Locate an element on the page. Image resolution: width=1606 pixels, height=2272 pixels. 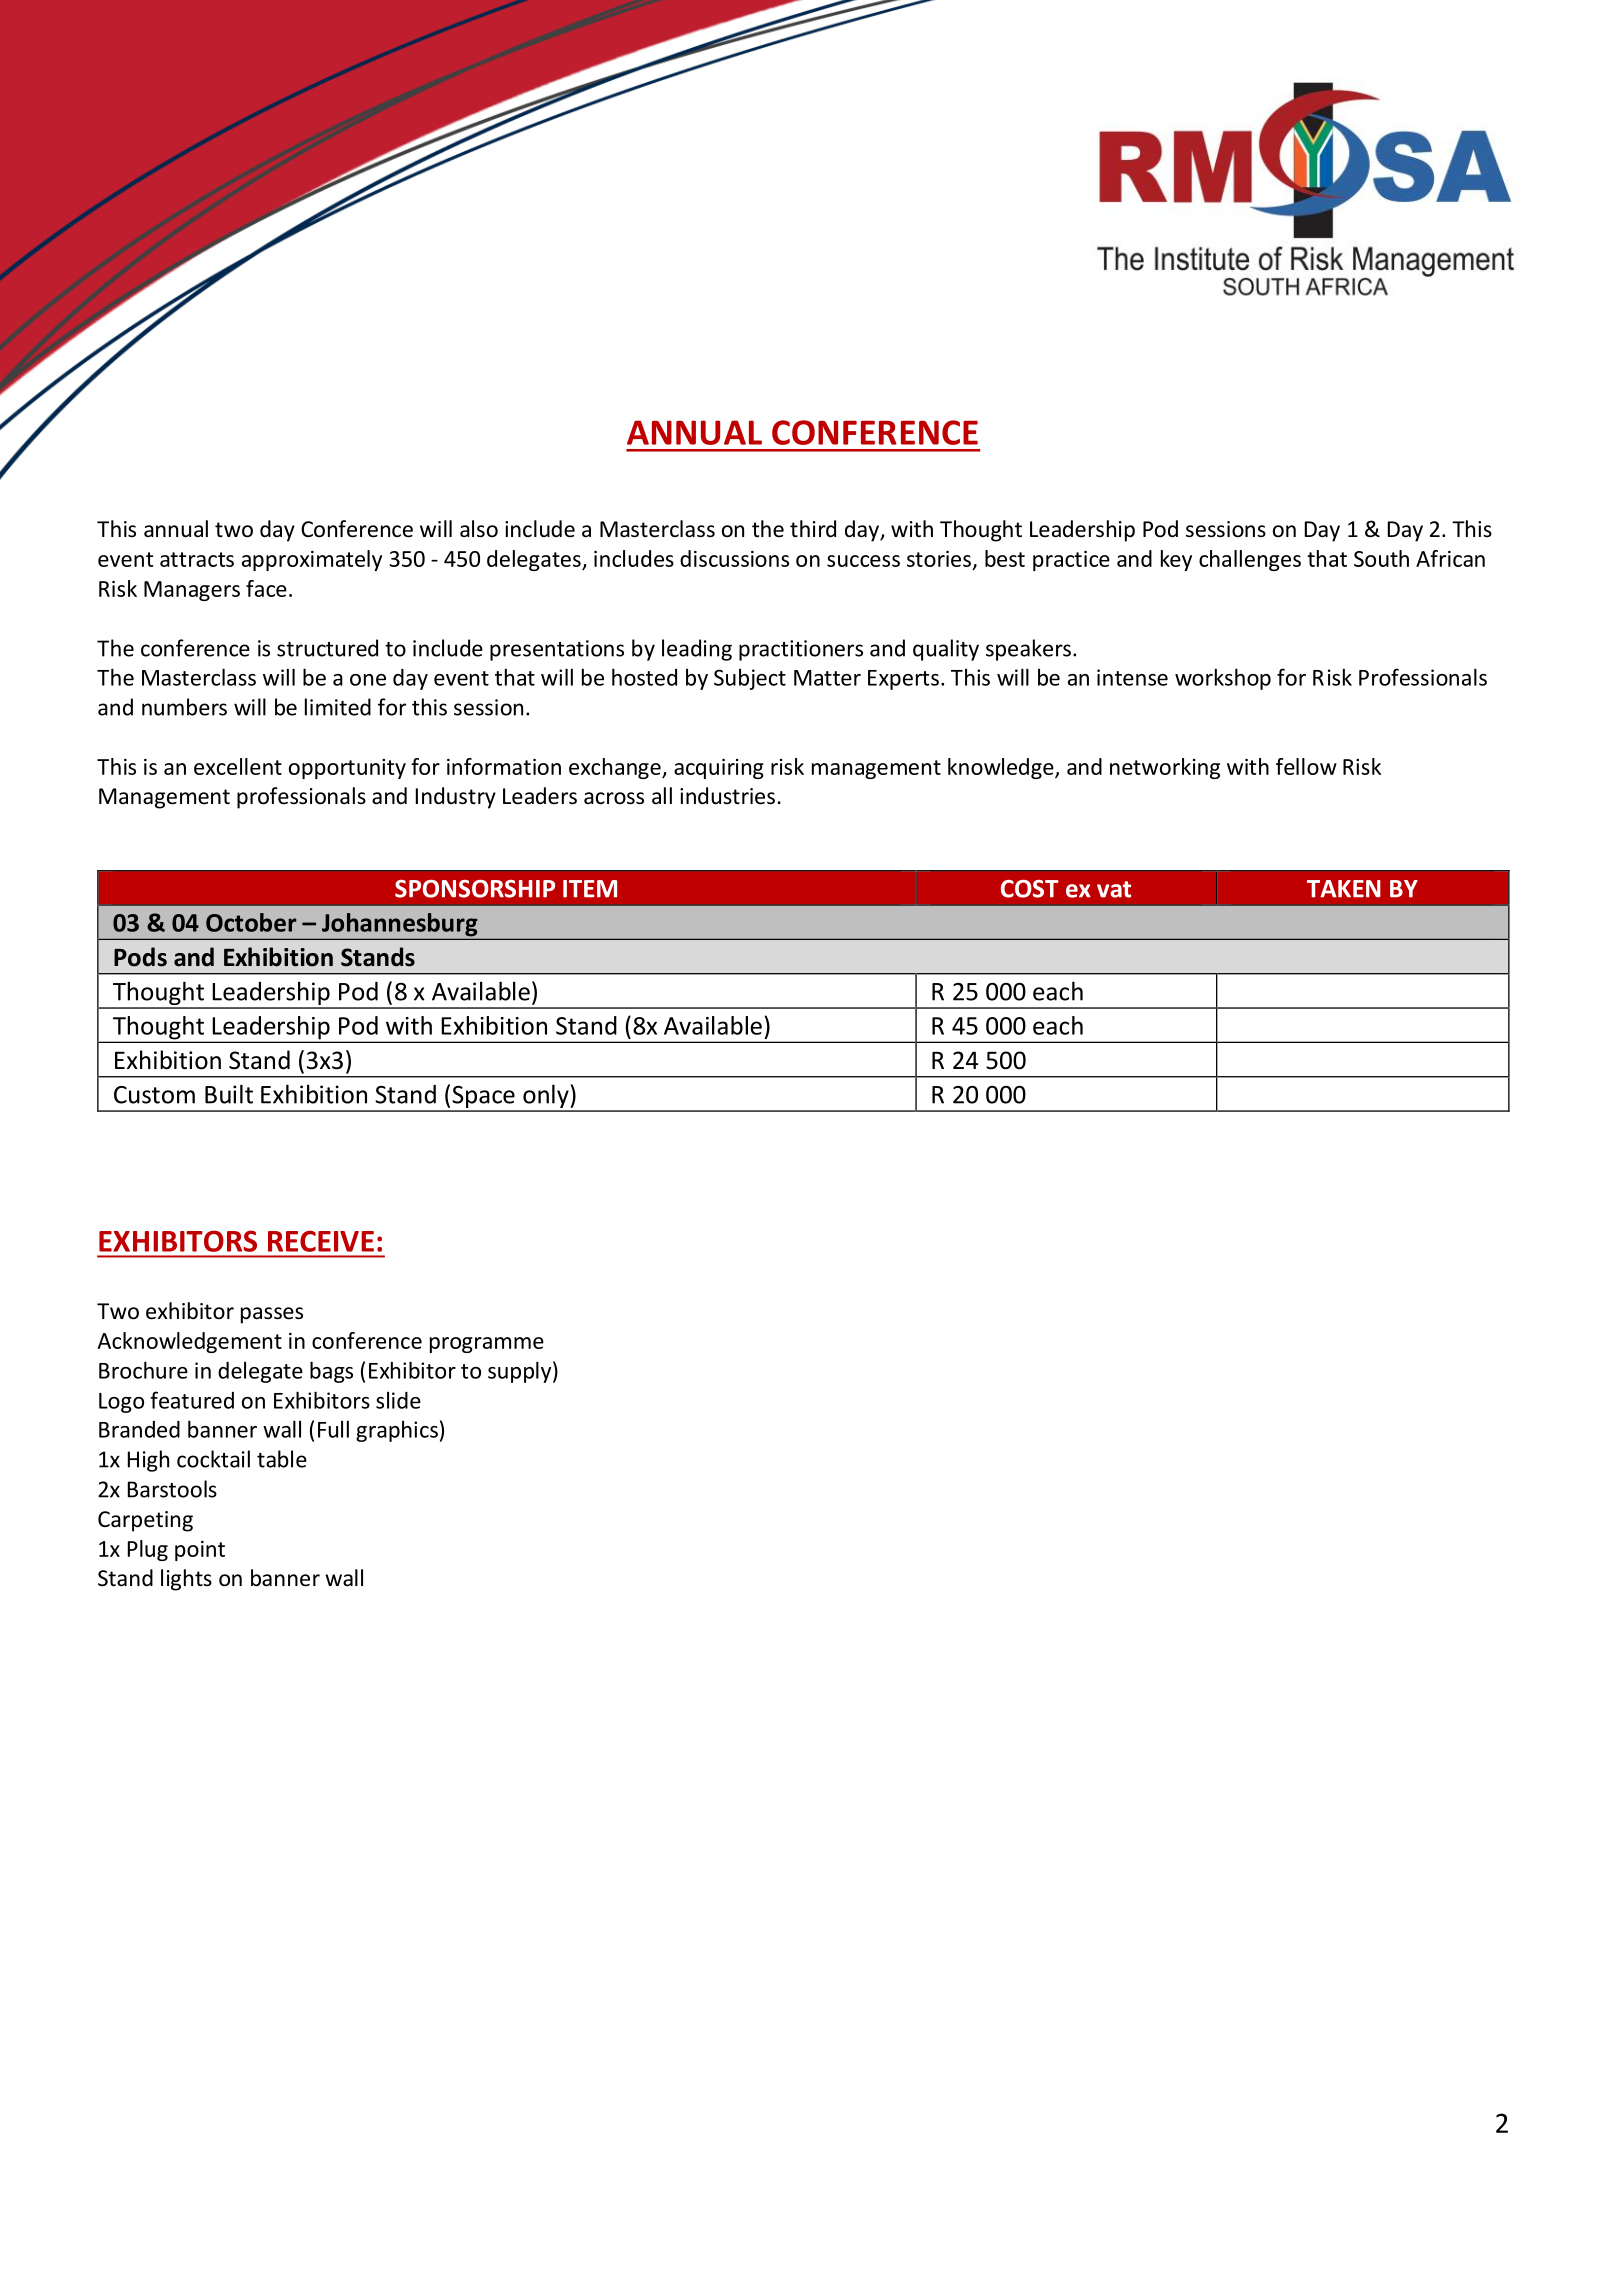
October is located at coordinates (251, 922).
